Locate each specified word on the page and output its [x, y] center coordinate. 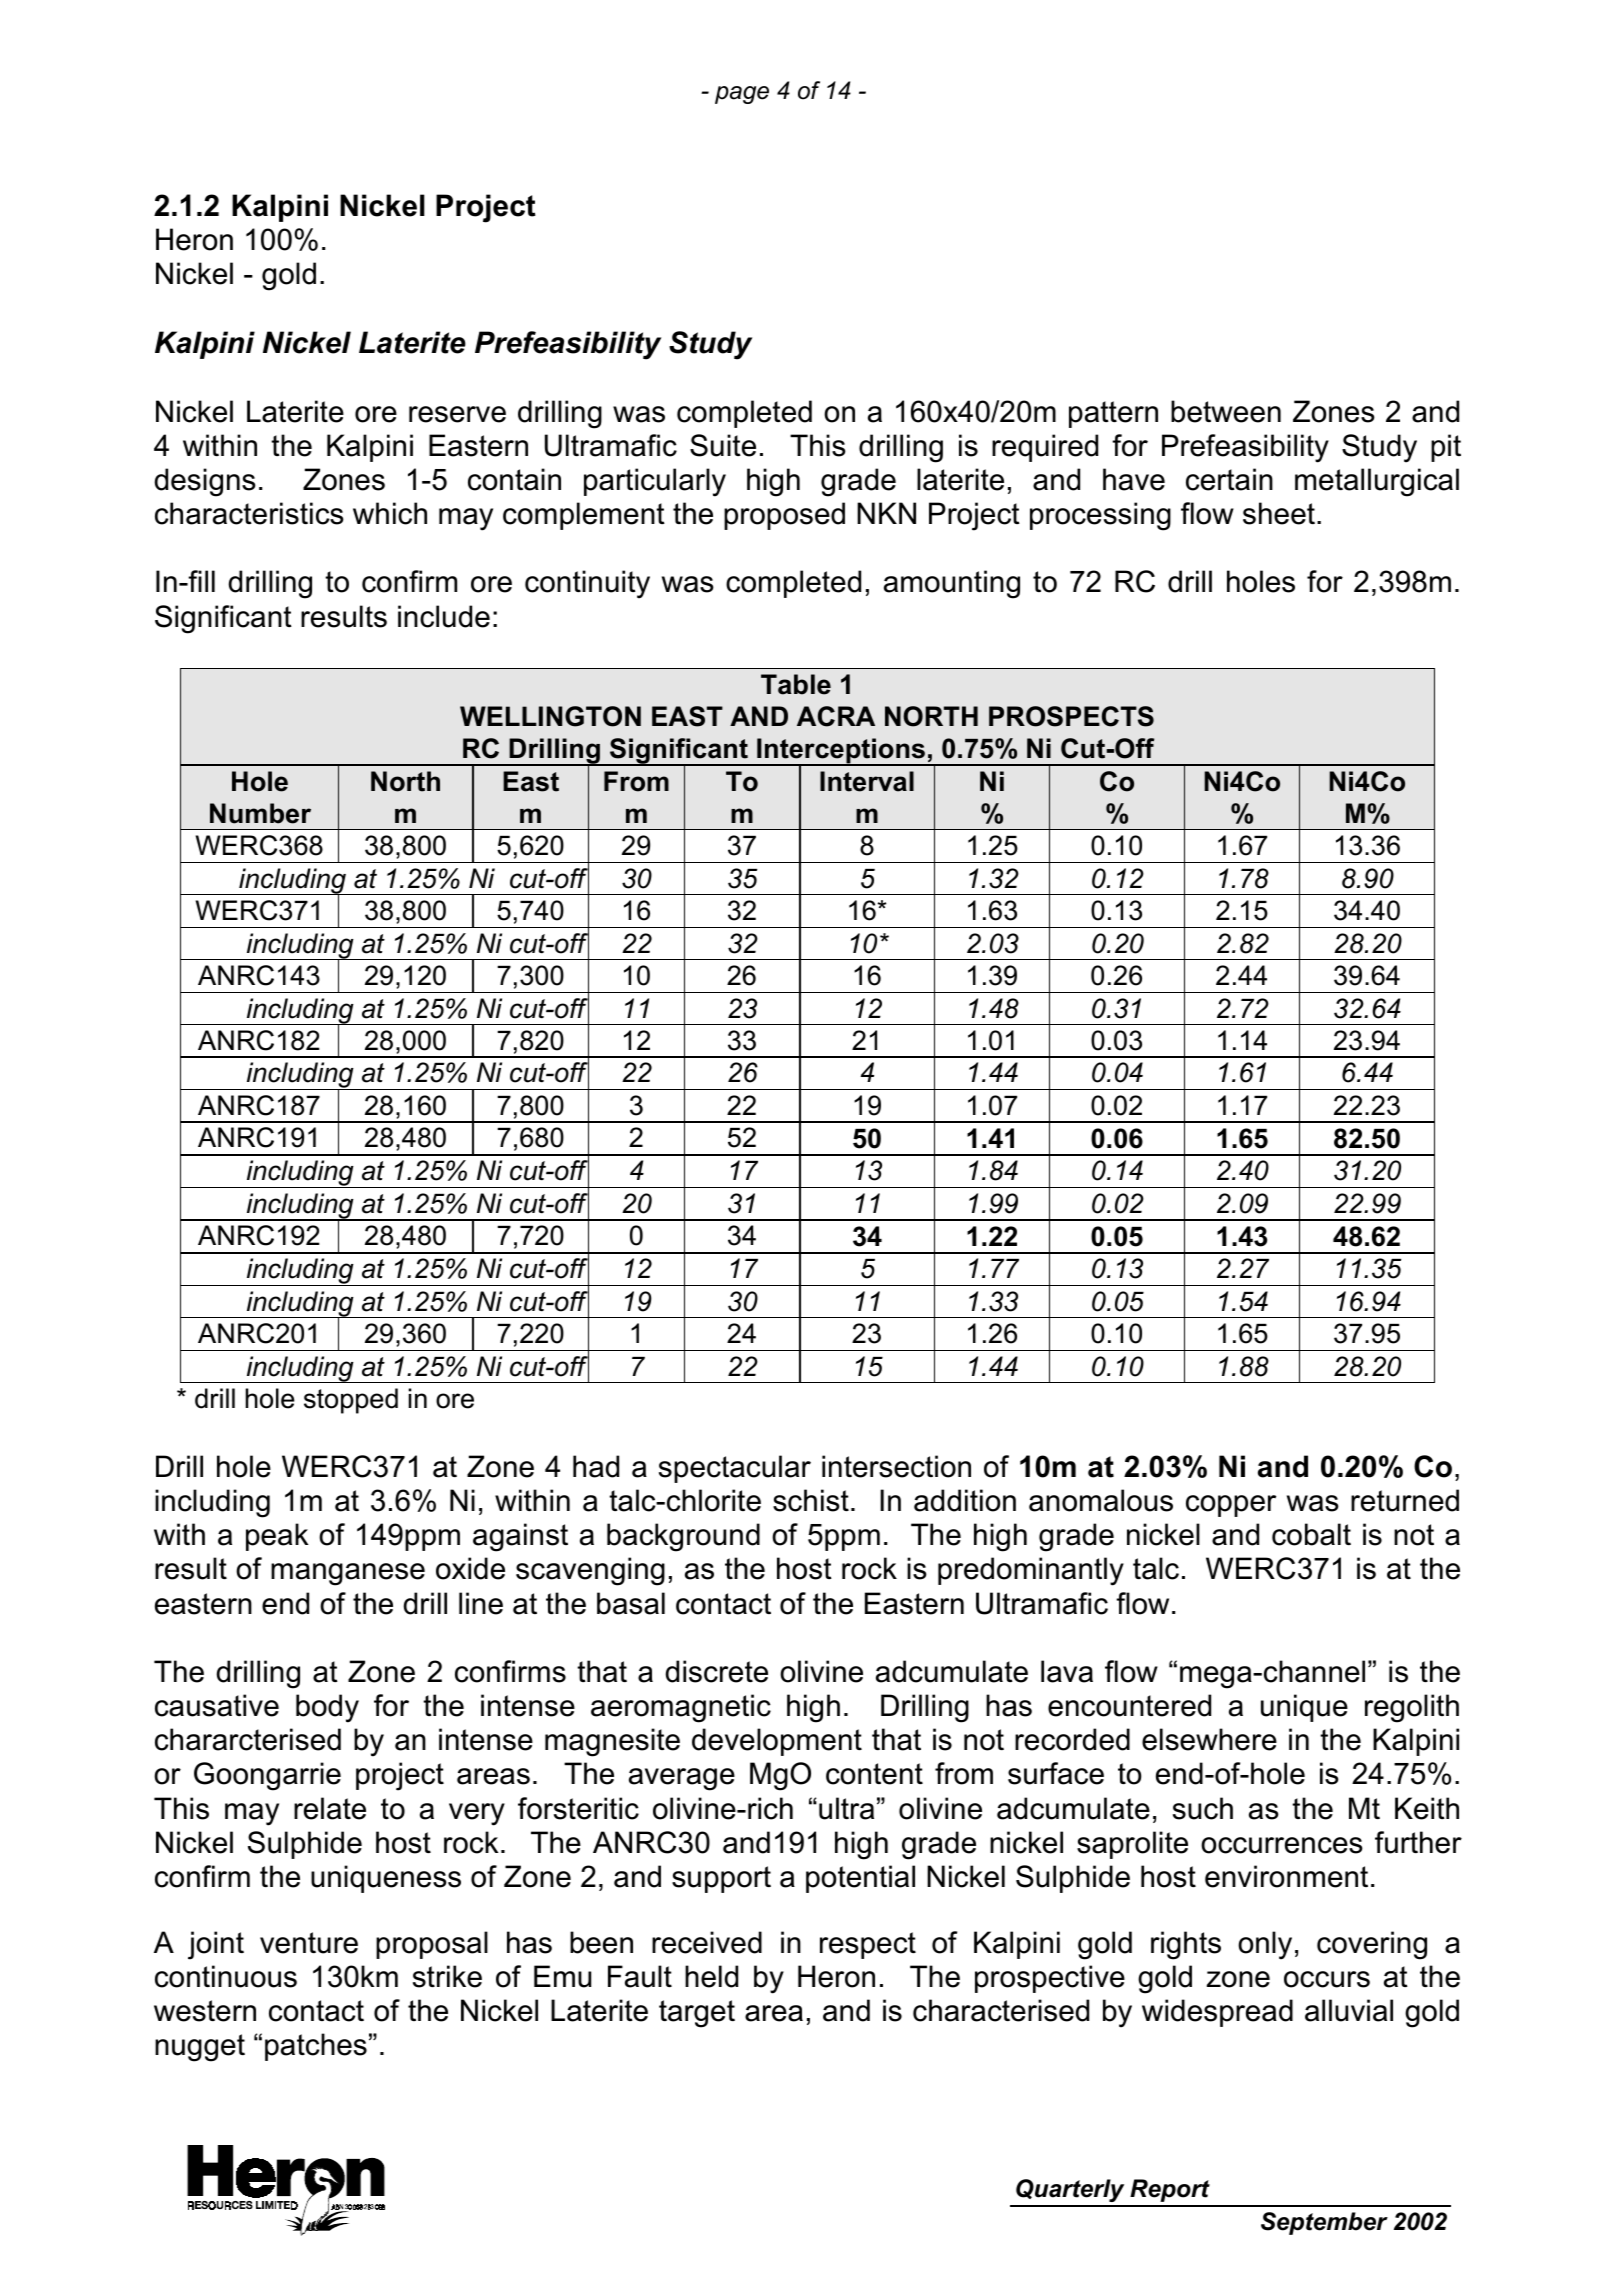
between [1226, 411]
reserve [457, 414]
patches [316, 2047]
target [697, 2014]
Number [260, 813]
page [742, 95]
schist [811, 1500]
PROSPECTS [1071, 716]
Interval [867, 781]
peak [277, 1537]
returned [1405, 1500]
